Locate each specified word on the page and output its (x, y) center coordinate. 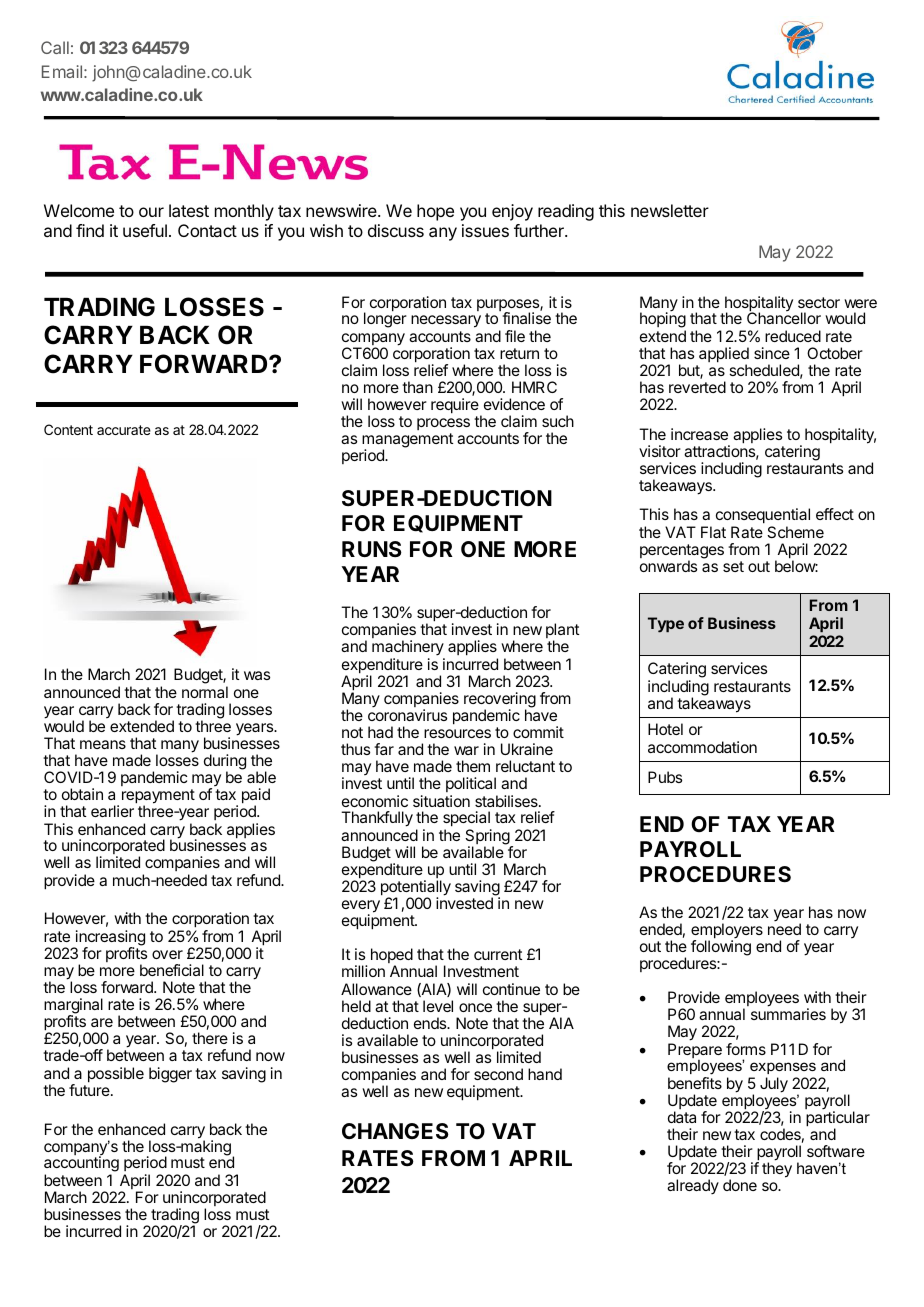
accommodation (702, 747)
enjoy (512, 212)
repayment (158, 797)
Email (62, 71)
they (777, 1170)
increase (699, 434)
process (443, 424)
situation (441, 801)
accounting (81, 1165)
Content (68, 429)
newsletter (670, 210)
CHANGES (395, 1131)
